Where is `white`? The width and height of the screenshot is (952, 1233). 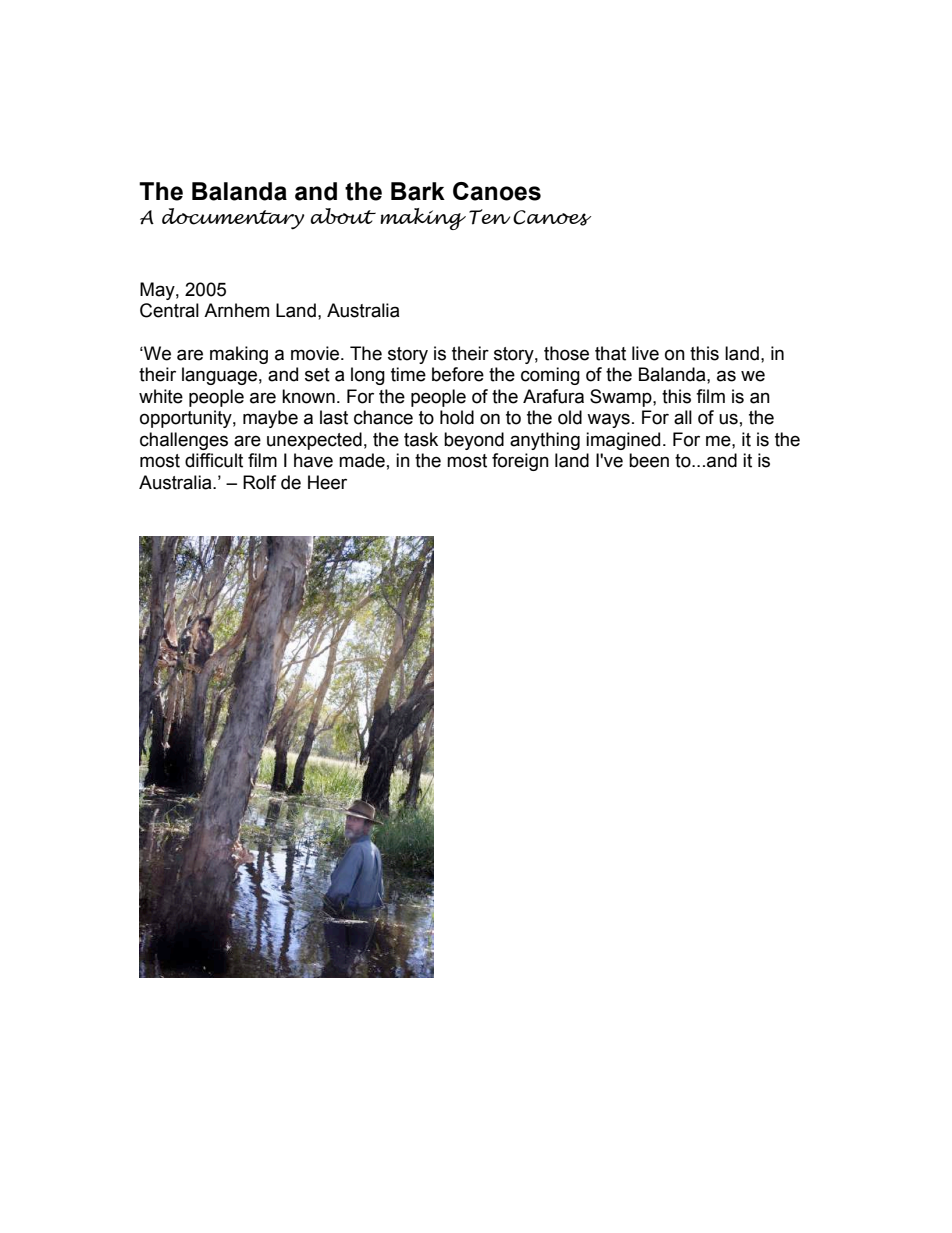
white is located at coordinates (161, 396).
